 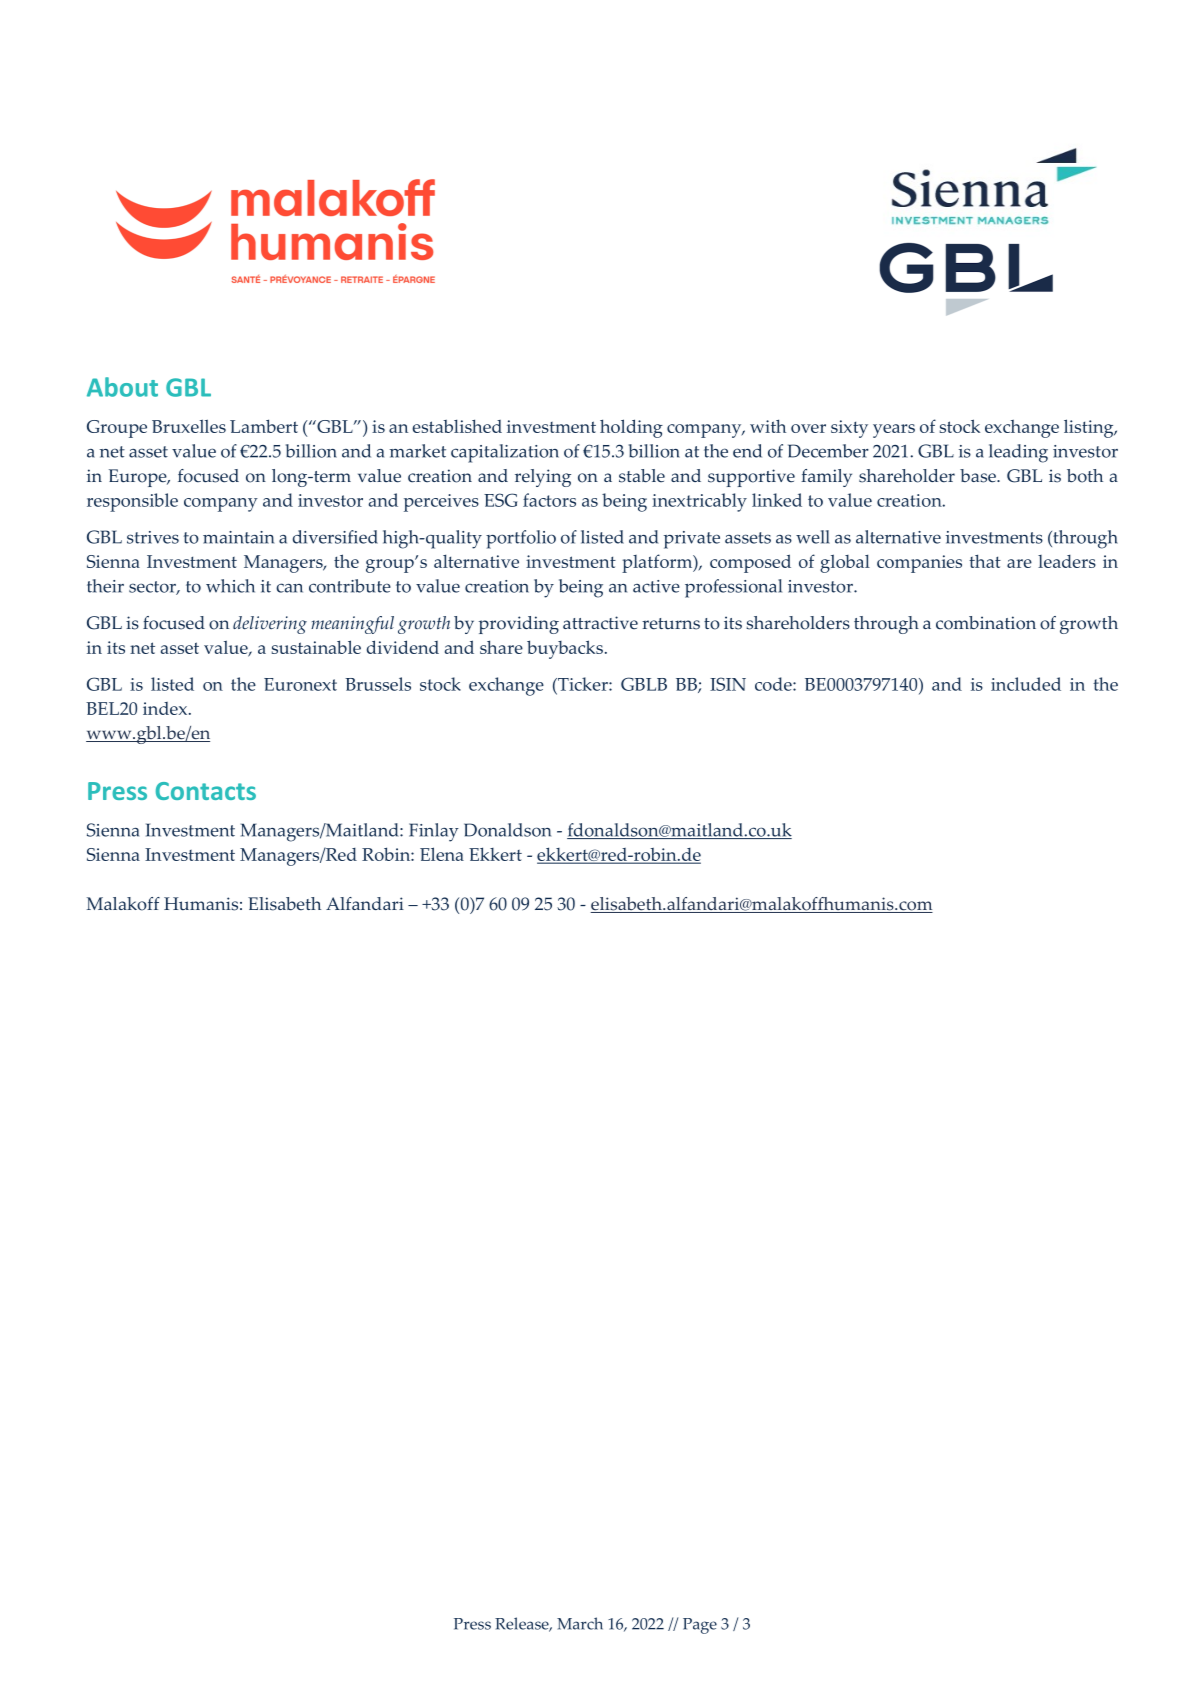 What do you see at coordinates (1018, 453) in the image?
I see `leading` at bounding box center [1018, 453].
